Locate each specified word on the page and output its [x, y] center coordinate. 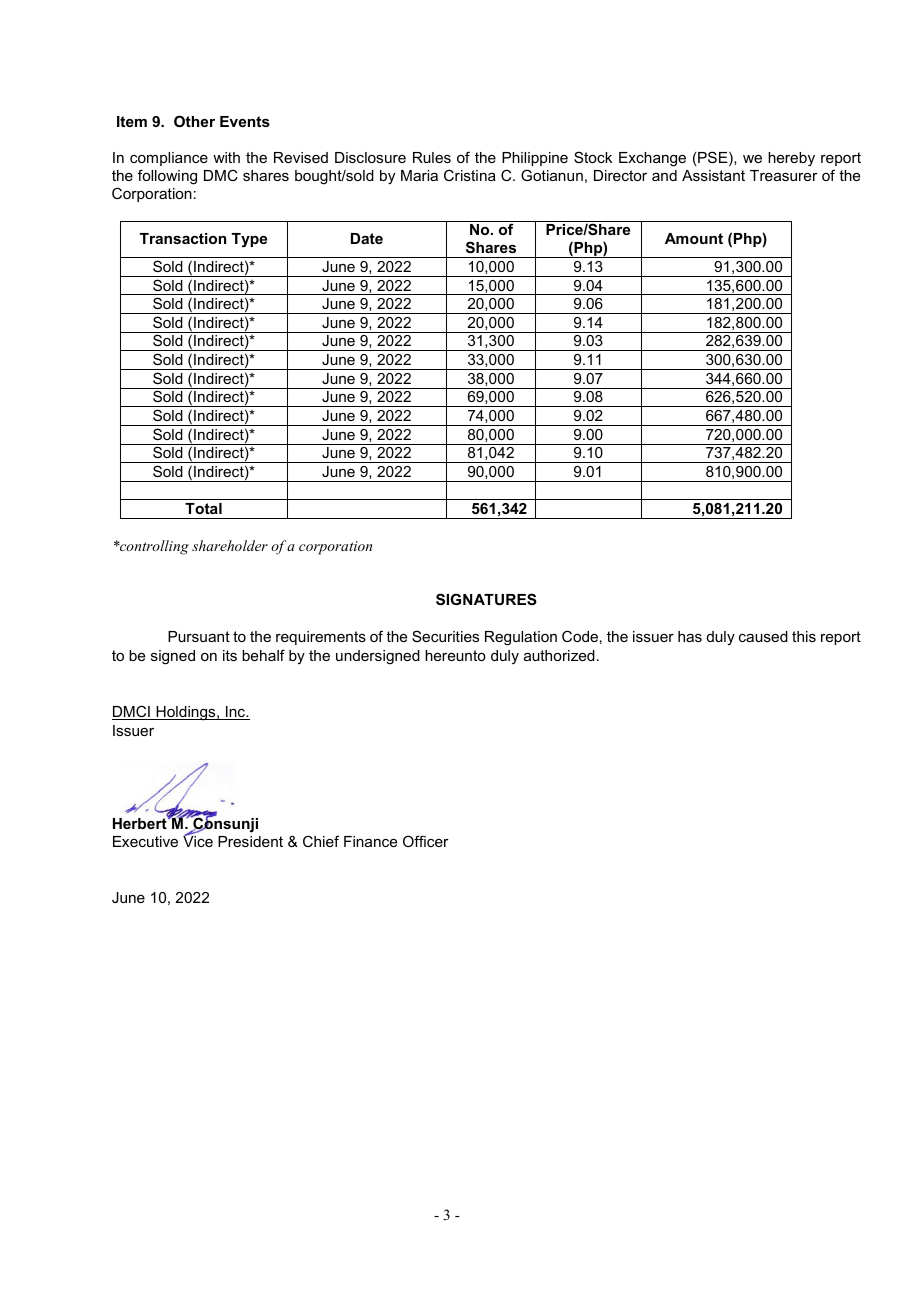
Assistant [713, 175]
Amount [694, 238]
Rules [432, 157]
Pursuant [199, 636]
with [226, 157]
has [690, 636]
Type [249, 240]
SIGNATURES [486, 599]
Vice [198, 840]
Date [367, 238]
